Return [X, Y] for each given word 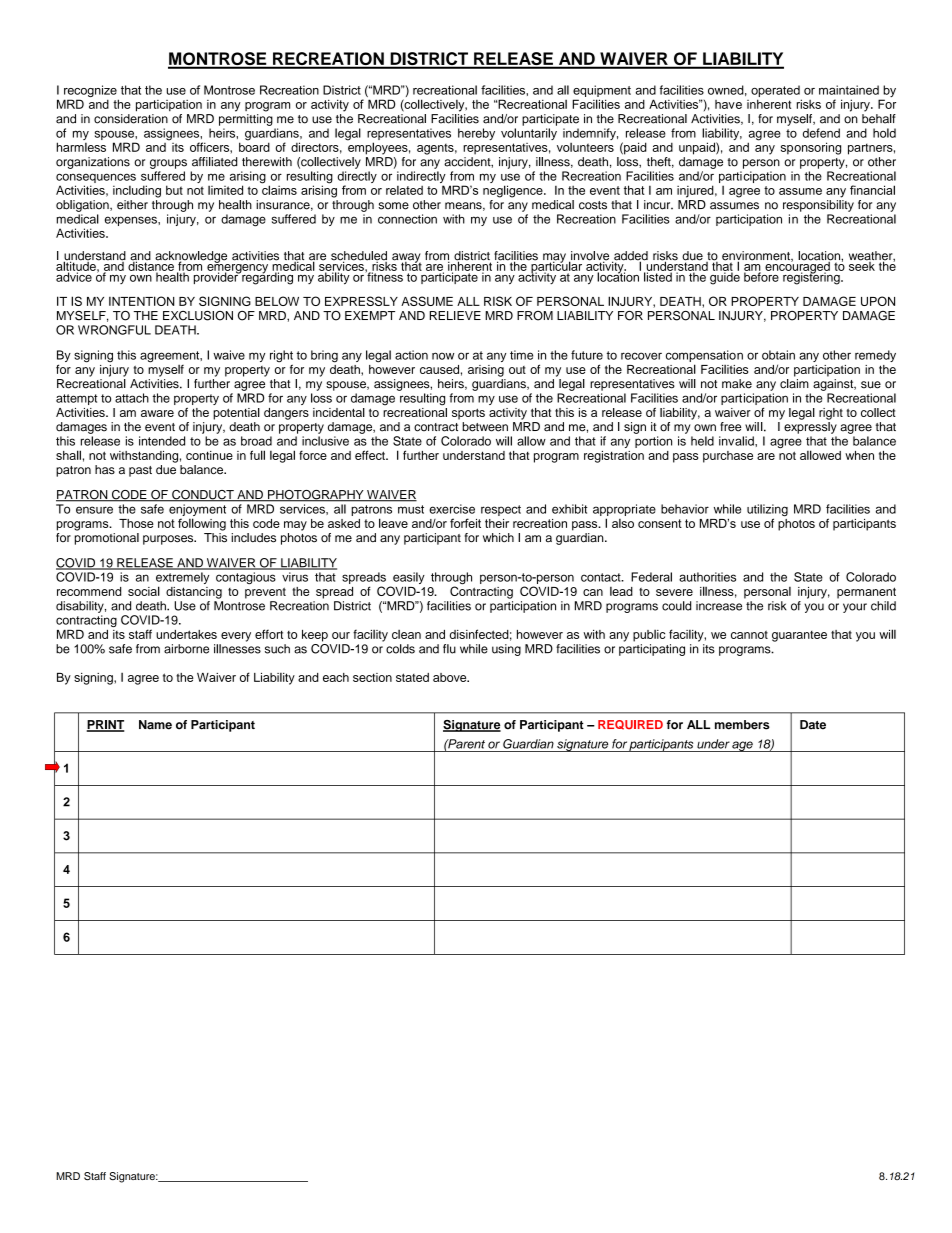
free [730, 427]
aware [157, 413]
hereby [476, 134]
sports [468, 414]
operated [776, 92]
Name [155, 725]
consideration [131, 119]
